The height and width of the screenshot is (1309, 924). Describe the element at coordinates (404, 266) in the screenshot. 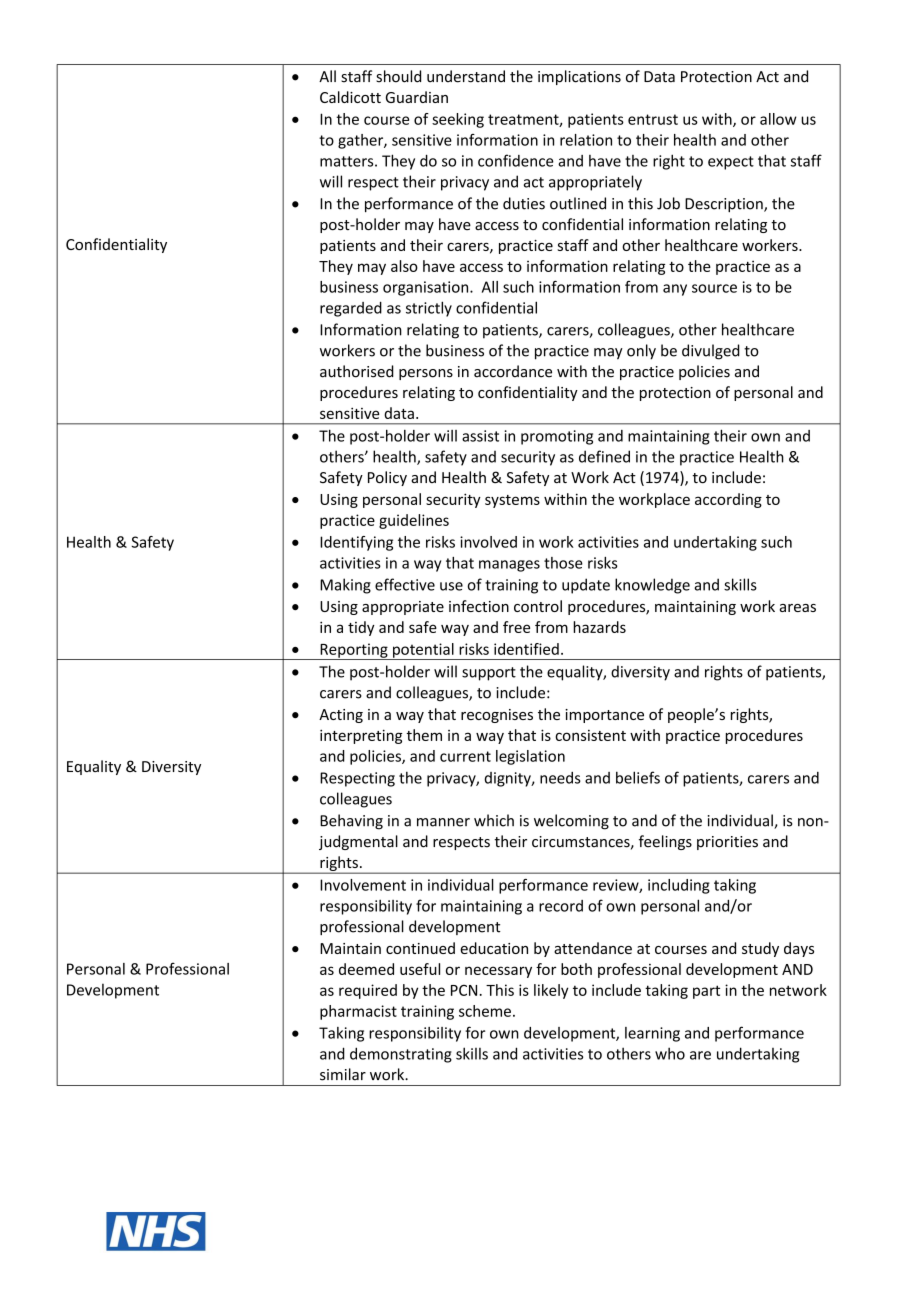

I see `also` at that location.
